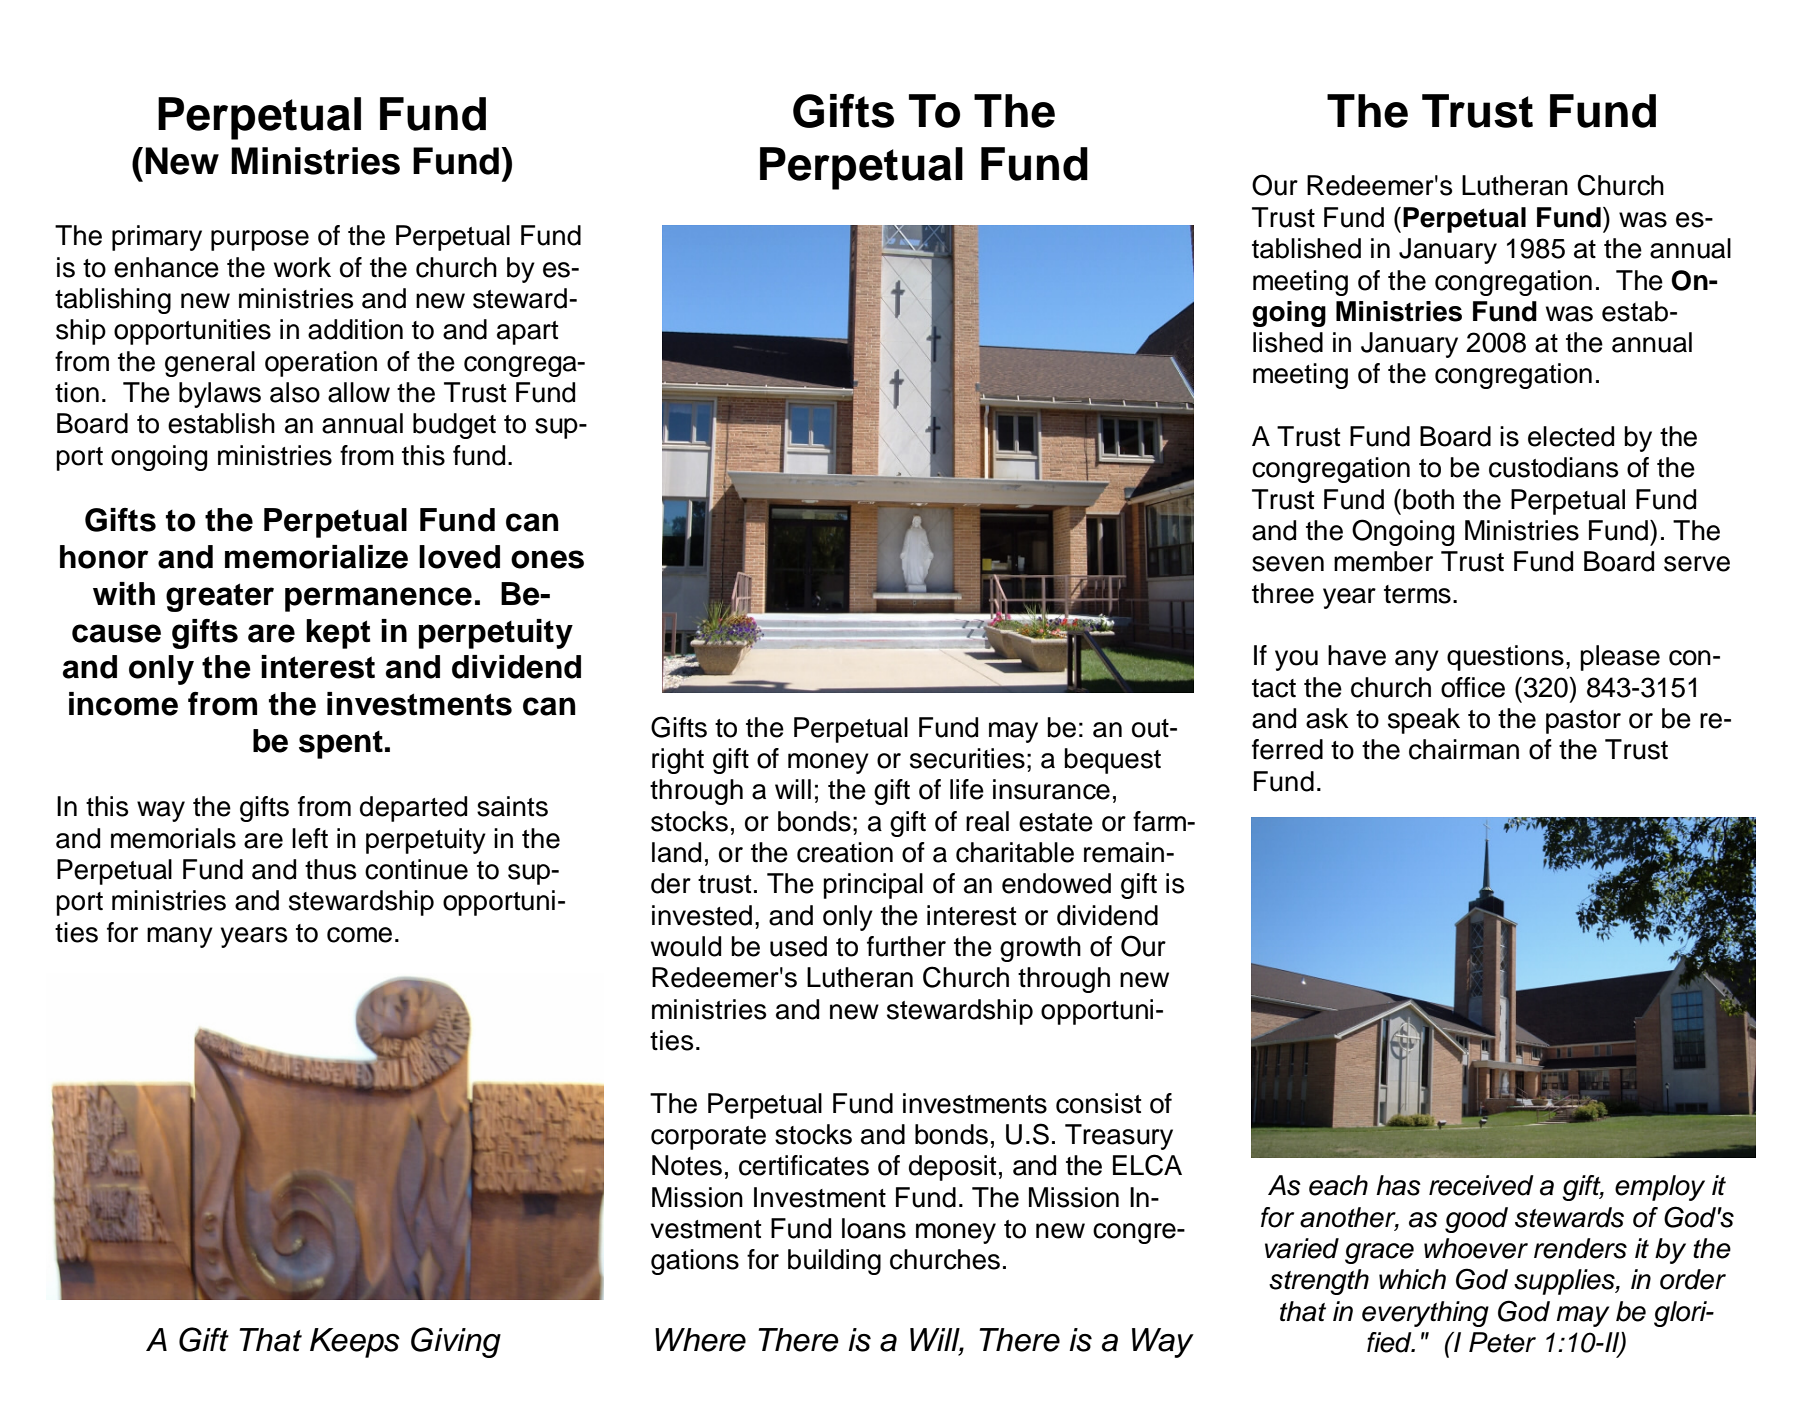 This screenshot has width=1815, height=1402. I want to click on growth, so click(1040, 949).
